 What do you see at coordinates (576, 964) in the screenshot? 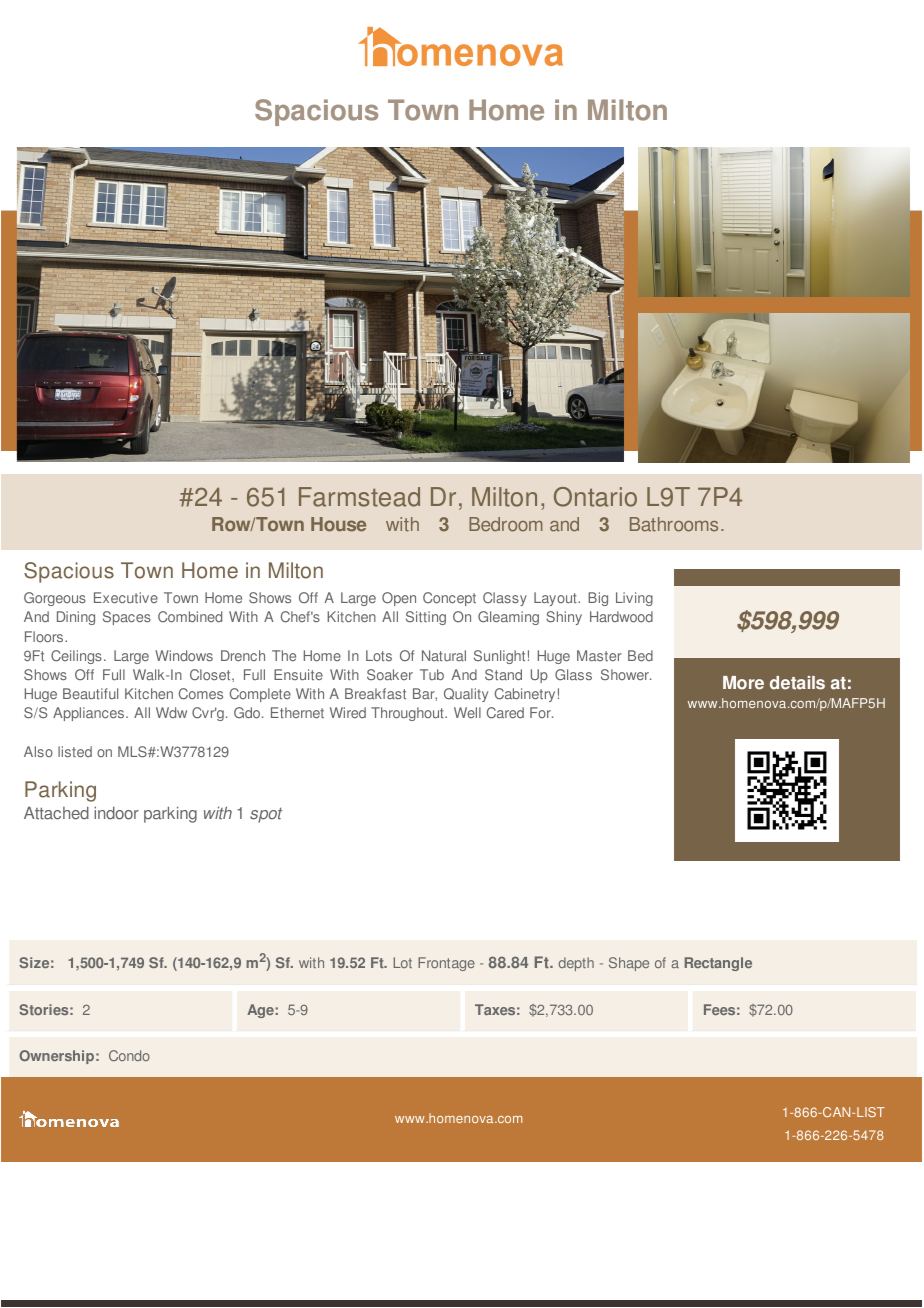
I see `depth` at bounding box center [576, 964].
